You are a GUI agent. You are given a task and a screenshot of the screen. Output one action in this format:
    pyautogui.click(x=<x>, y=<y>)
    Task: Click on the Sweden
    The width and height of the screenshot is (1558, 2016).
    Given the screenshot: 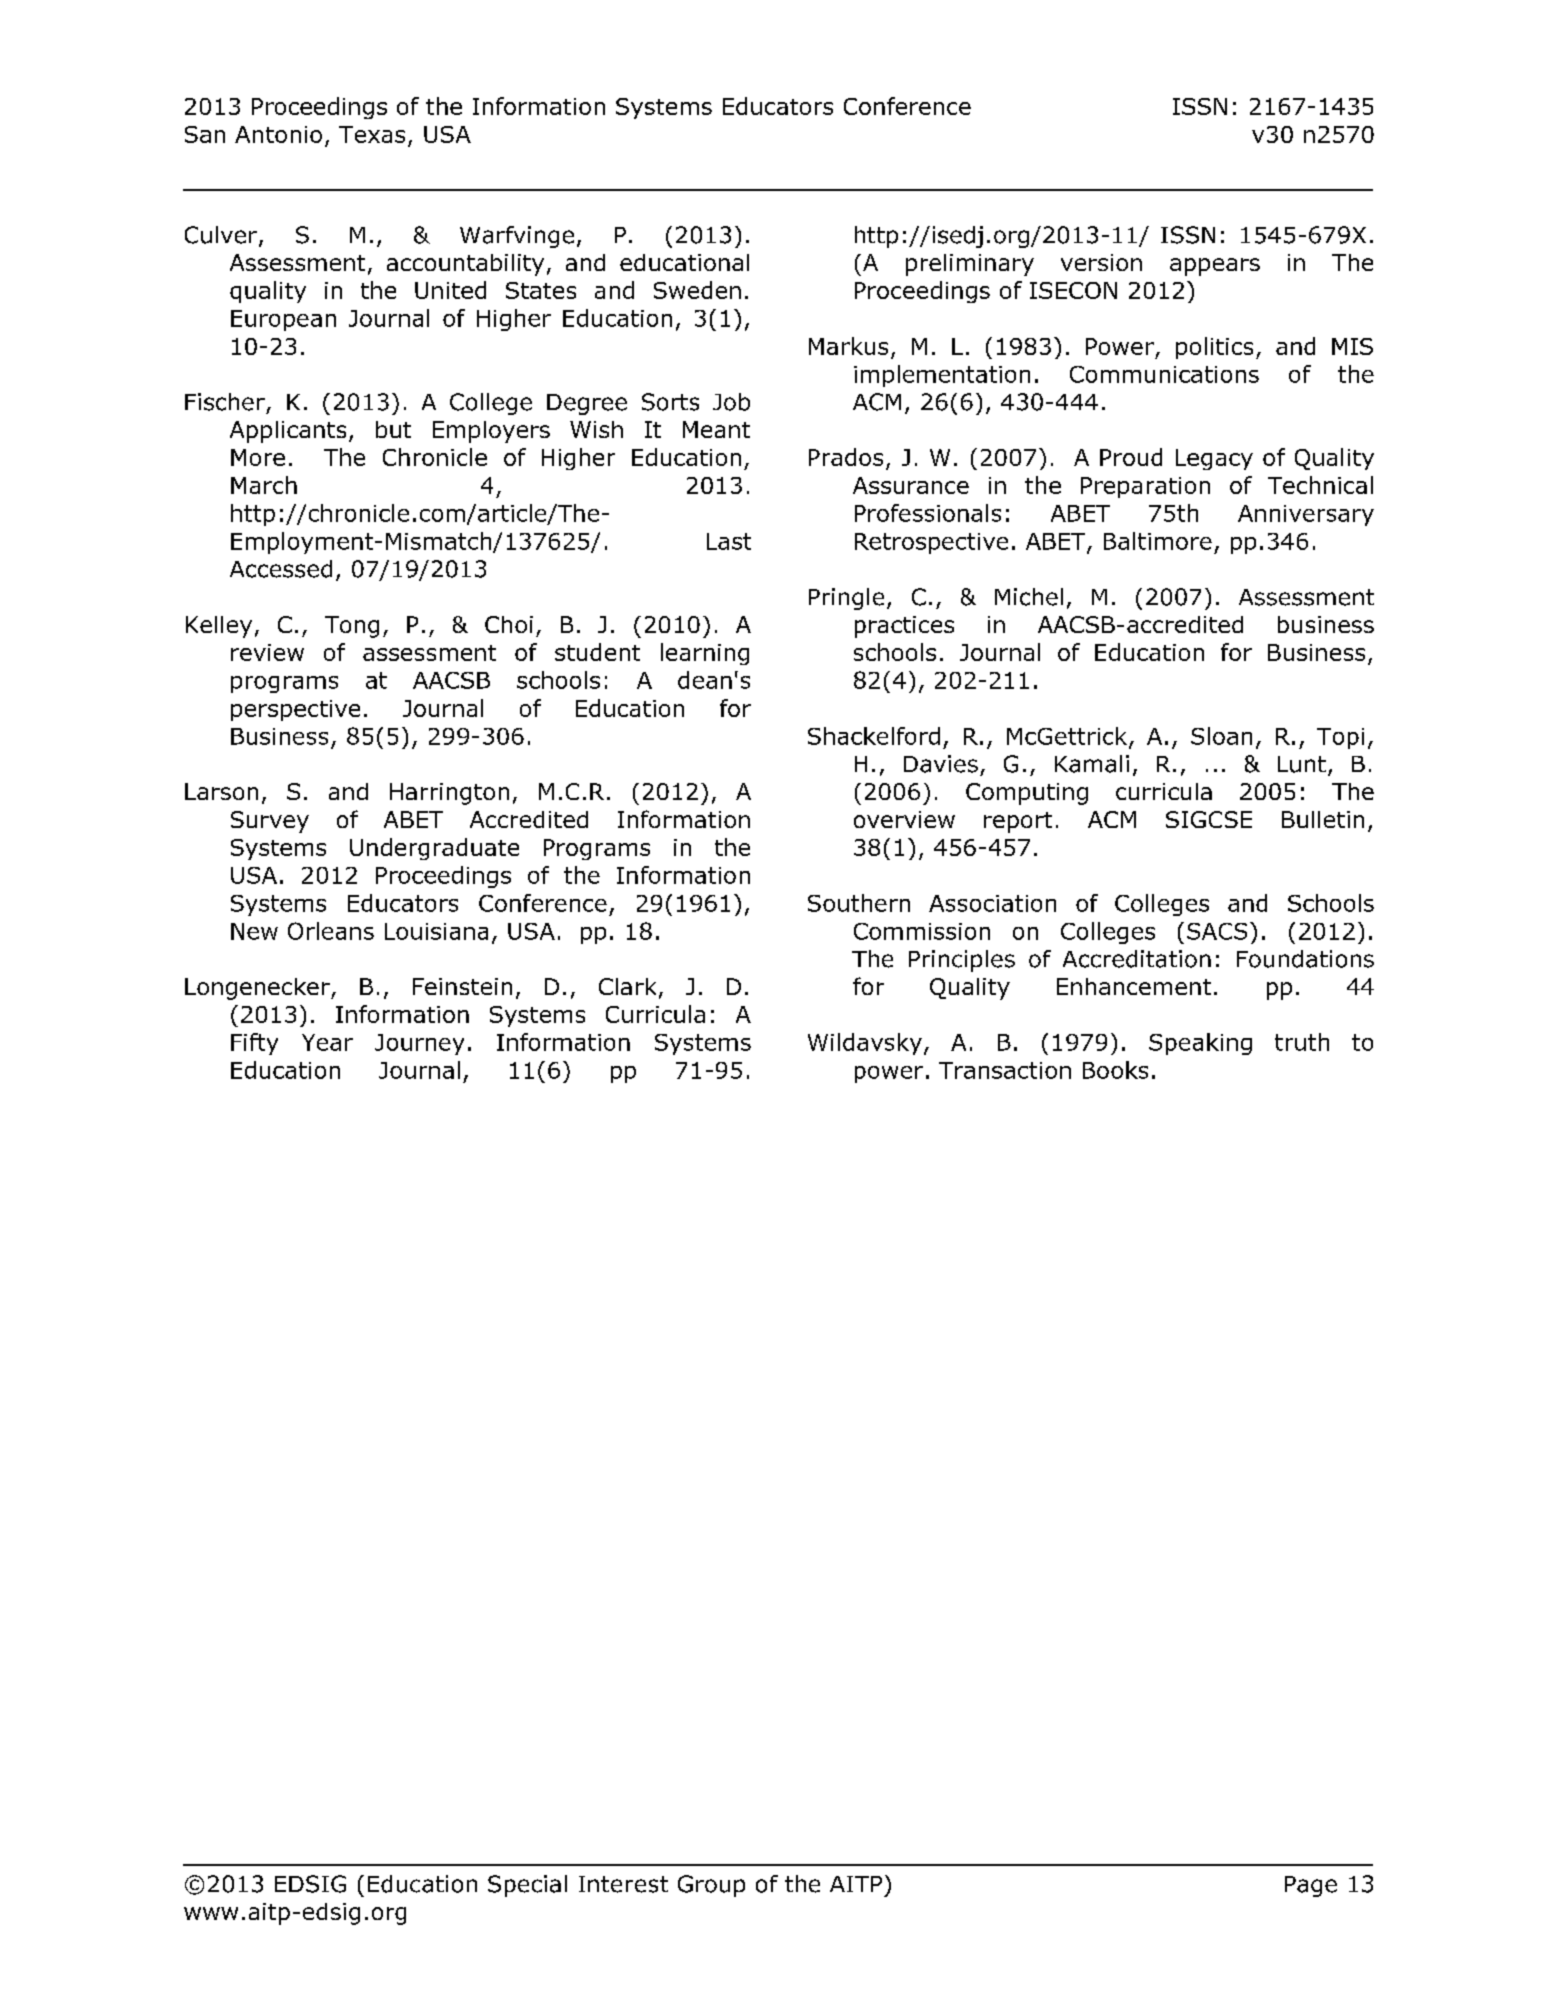 What is the action you would take?
    pyautogui.click(x=697, y=290)
